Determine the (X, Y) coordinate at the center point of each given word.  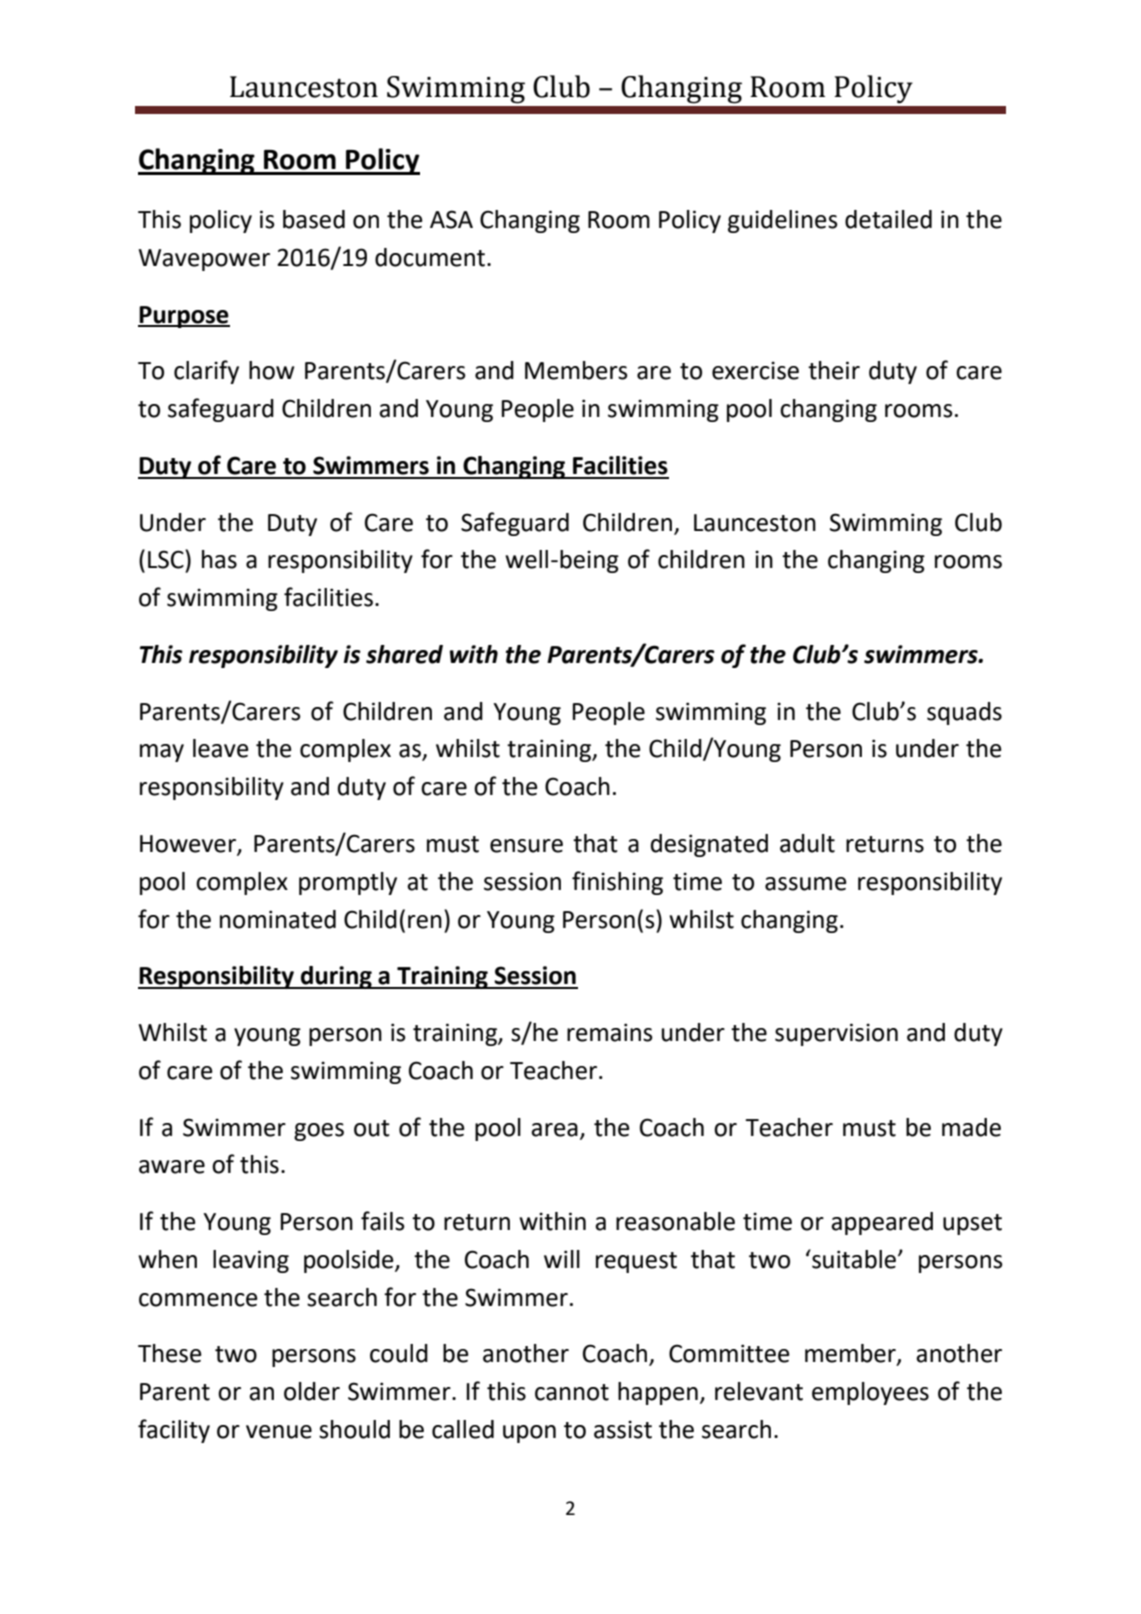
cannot (572, 1392)
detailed (888, 219)
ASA (451, 219)
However (189, 845)
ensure (526, 846)
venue (279, 1432)
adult (807, 843)
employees (870, 1393)
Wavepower (204, 260)
